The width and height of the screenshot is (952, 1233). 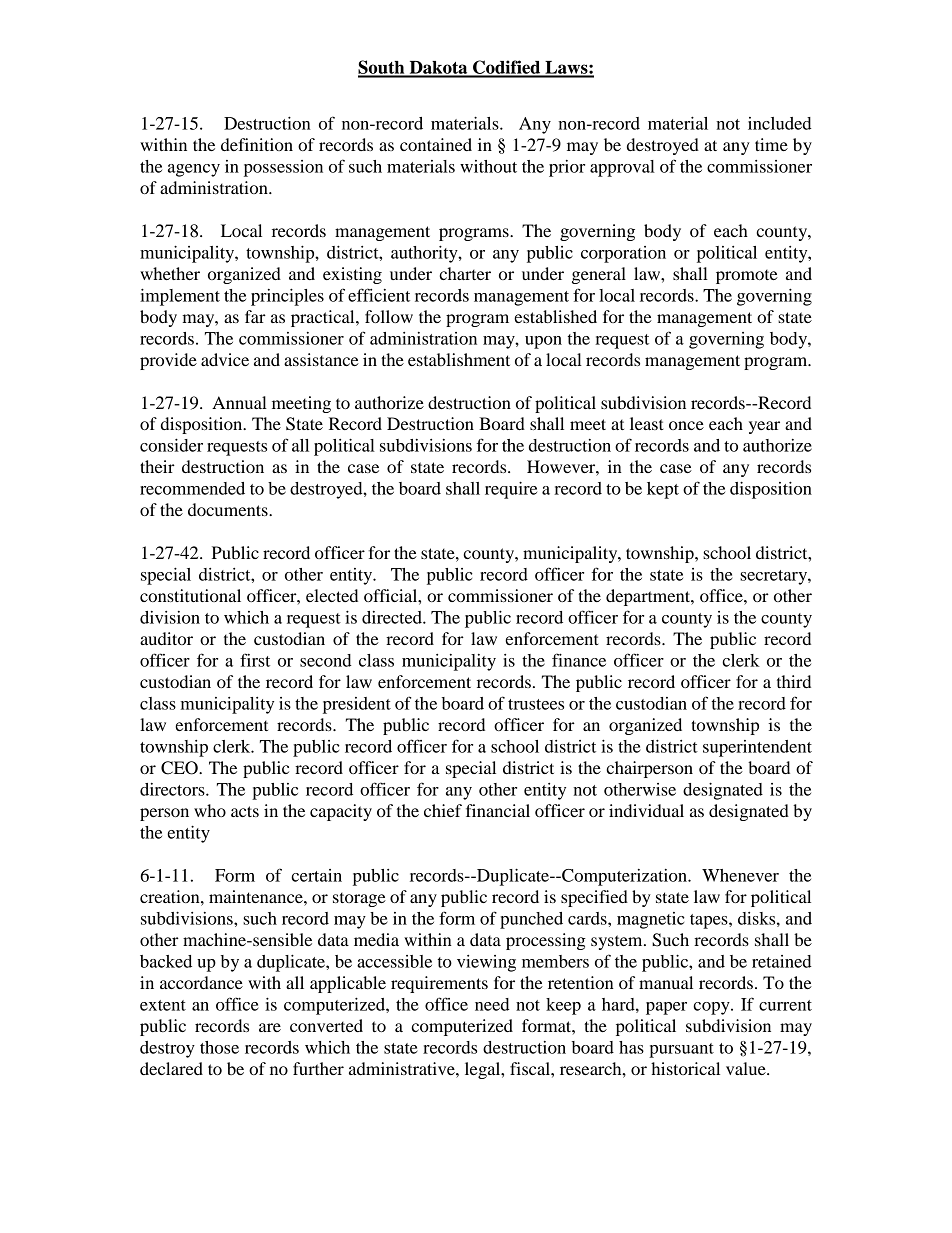 What do you see at coordinates (190, 595) in the screenshot?
I see `constitutional` at bounding box center [190, 595].
